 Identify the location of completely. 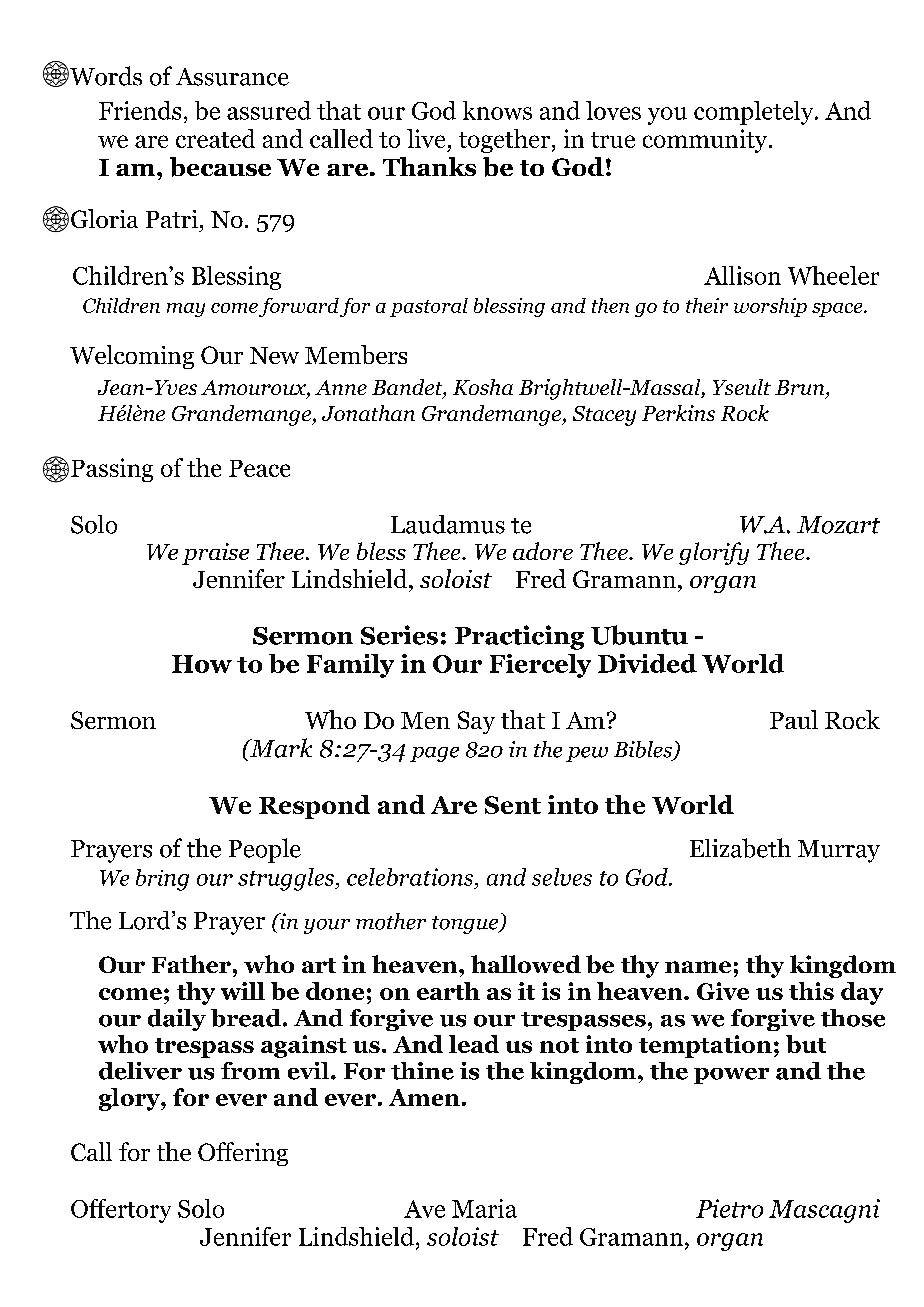
(755, 113).
